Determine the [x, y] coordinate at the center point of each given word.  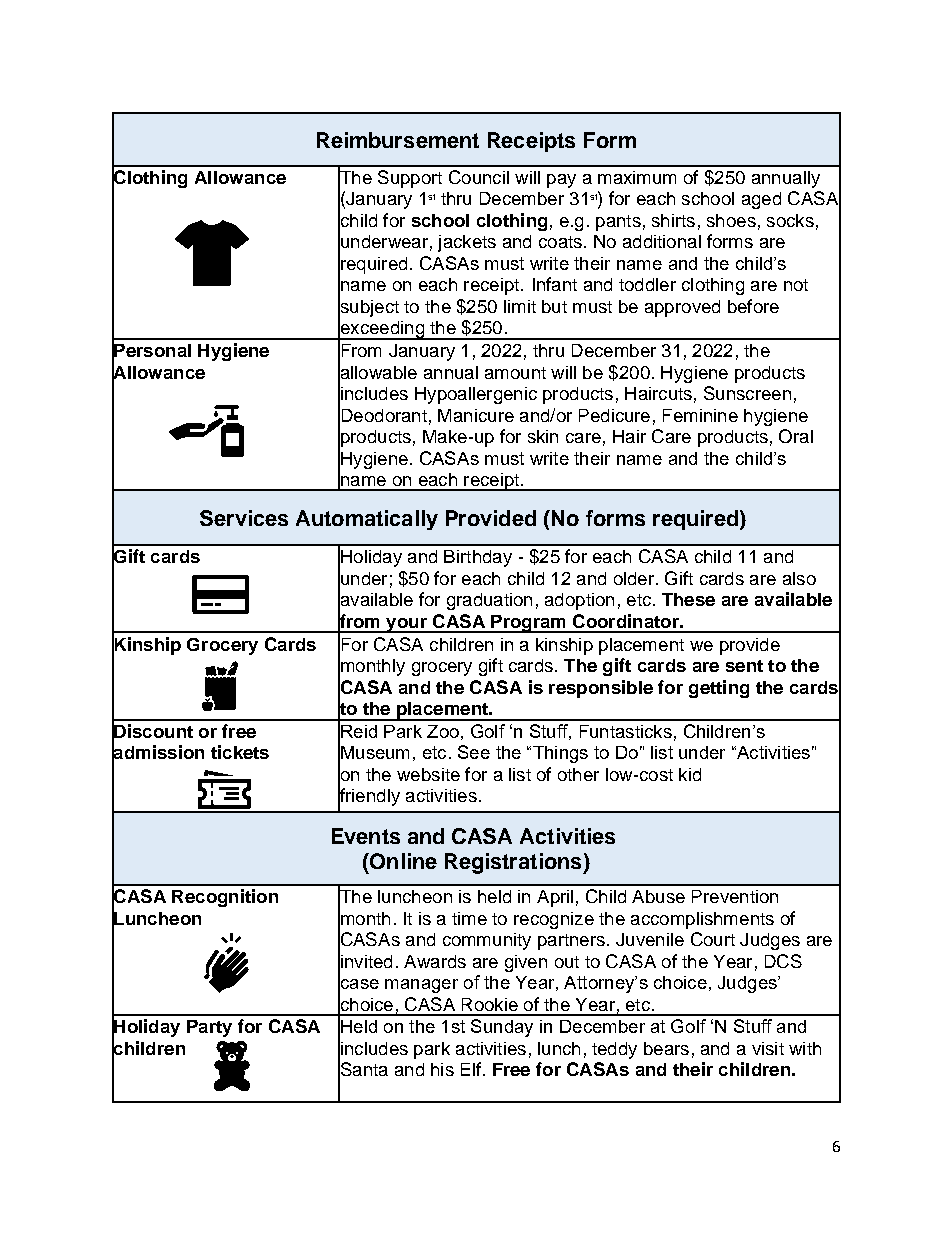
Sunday [502, 1028]
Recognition [225, 898]
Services [244, 518]
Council [479, 177]
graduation [489, 601]
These [688, 599]
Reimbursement [398, 140]
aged [761, 200]
